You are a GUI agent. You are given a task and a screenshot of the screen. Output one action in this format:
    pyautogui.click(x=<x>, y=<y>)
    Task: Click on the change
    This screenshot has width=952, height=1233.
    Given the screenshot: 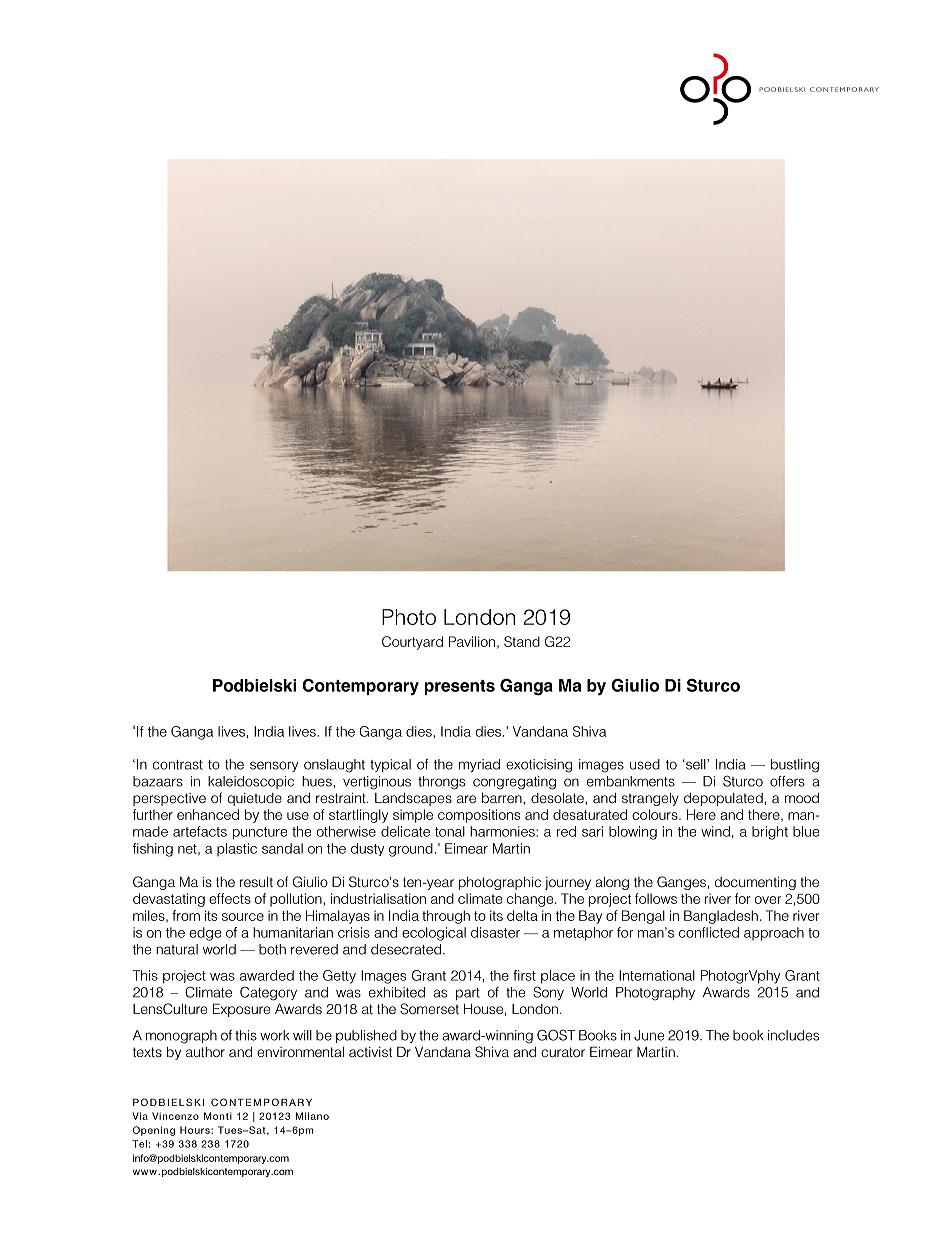 What is the action you would take?
    pyautogui.click(x=531, y=900)
